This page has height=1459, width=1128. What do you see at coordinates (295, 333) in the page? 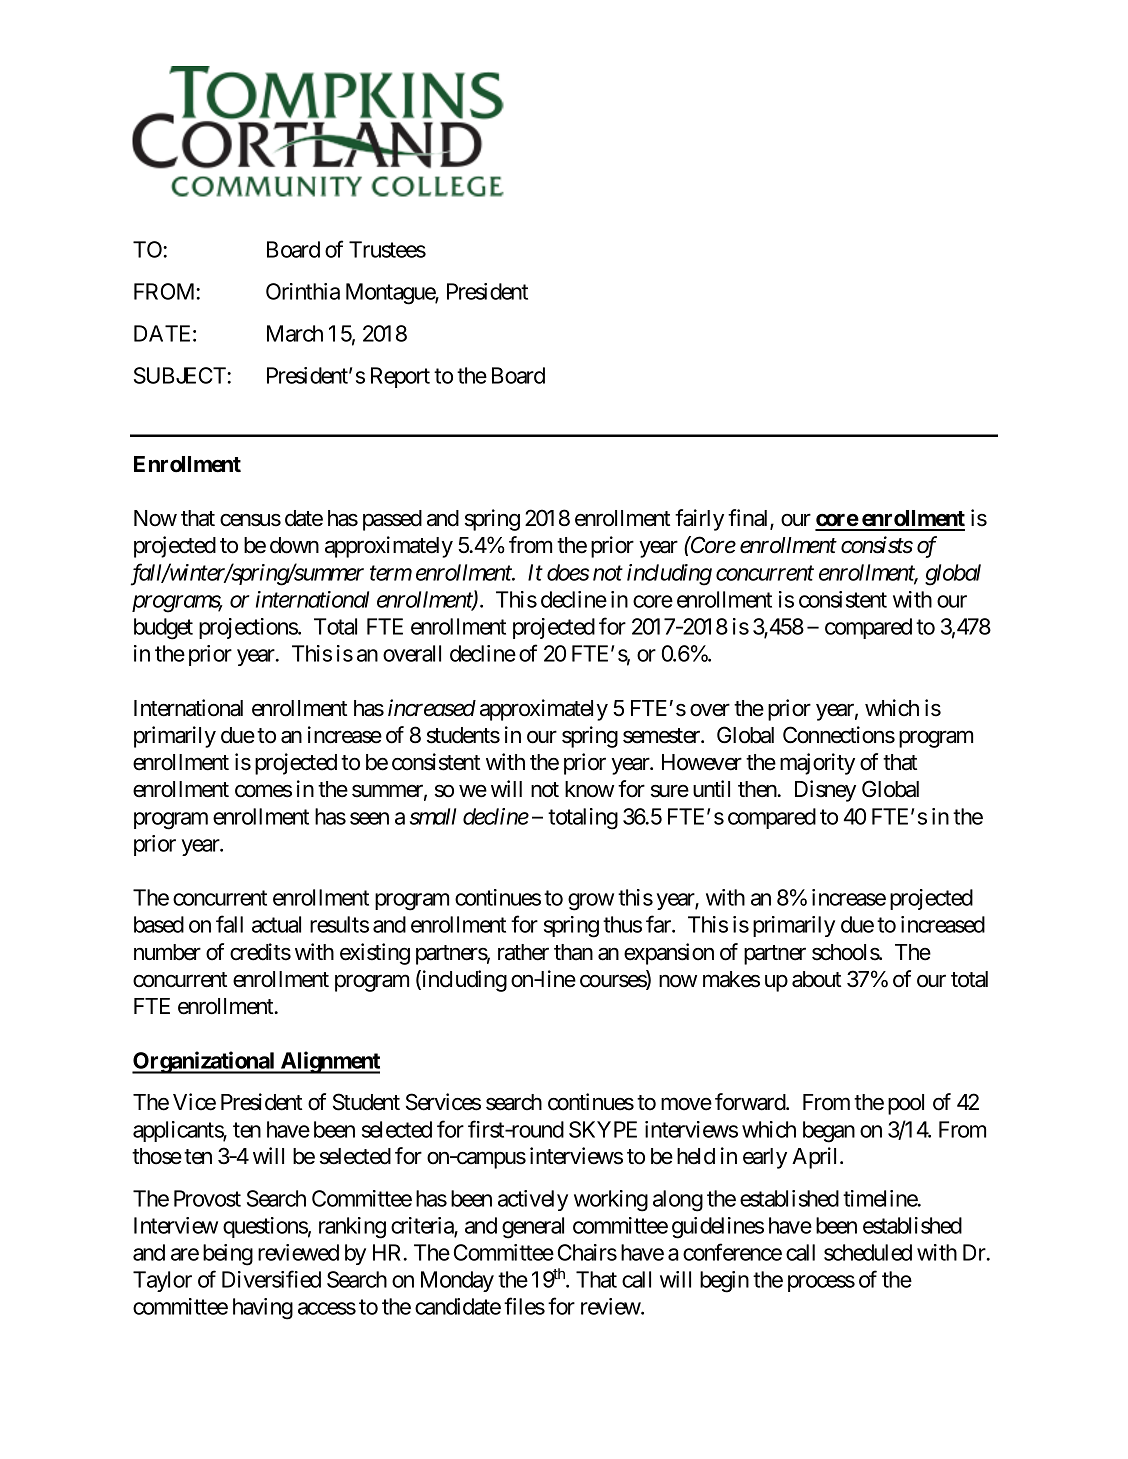
I see `March` at bounding box center [295, 333].
